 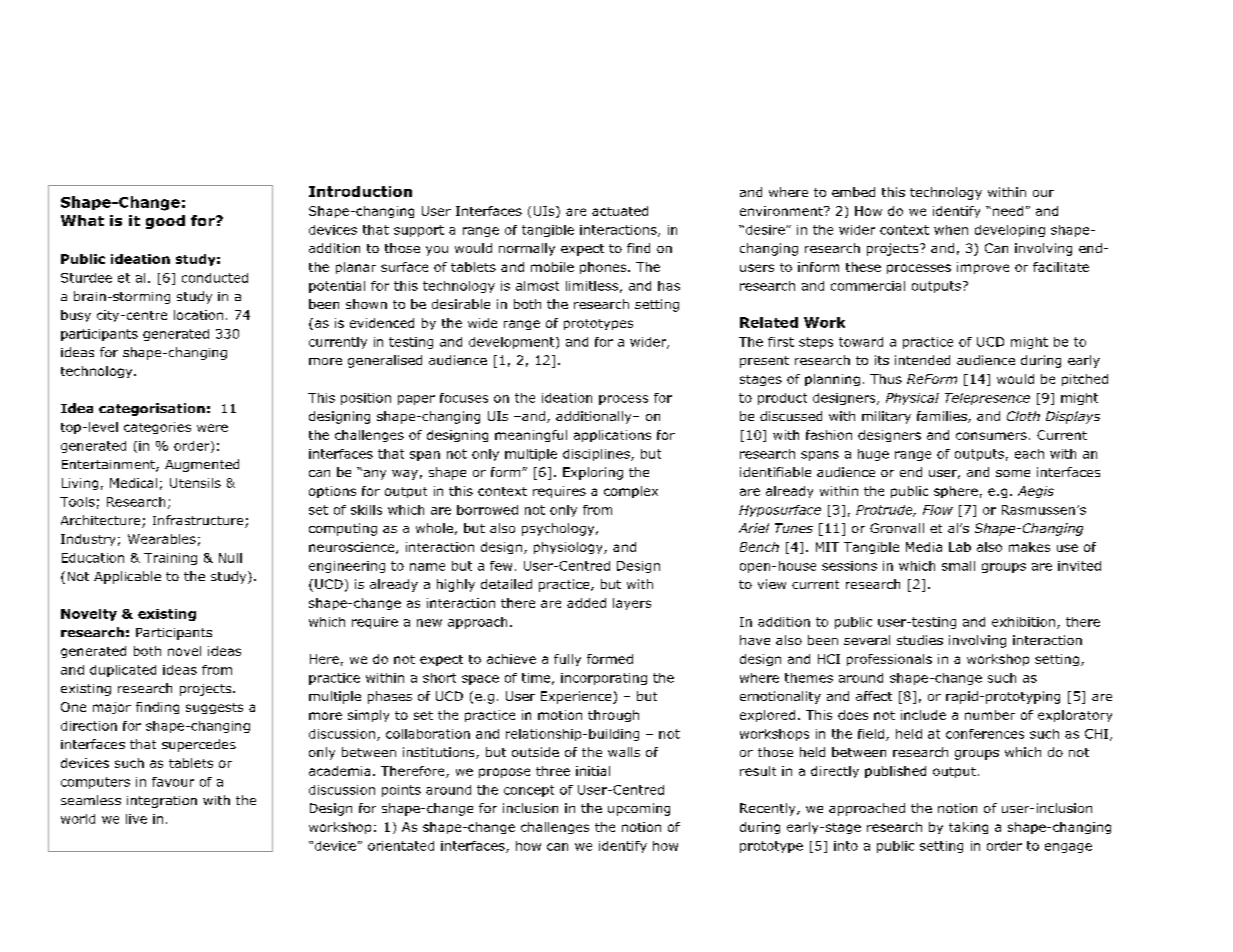 What do you see at coordinates (604, 679) in the screenshot?
I see `incorporating` at bounding box center [604, 679].
